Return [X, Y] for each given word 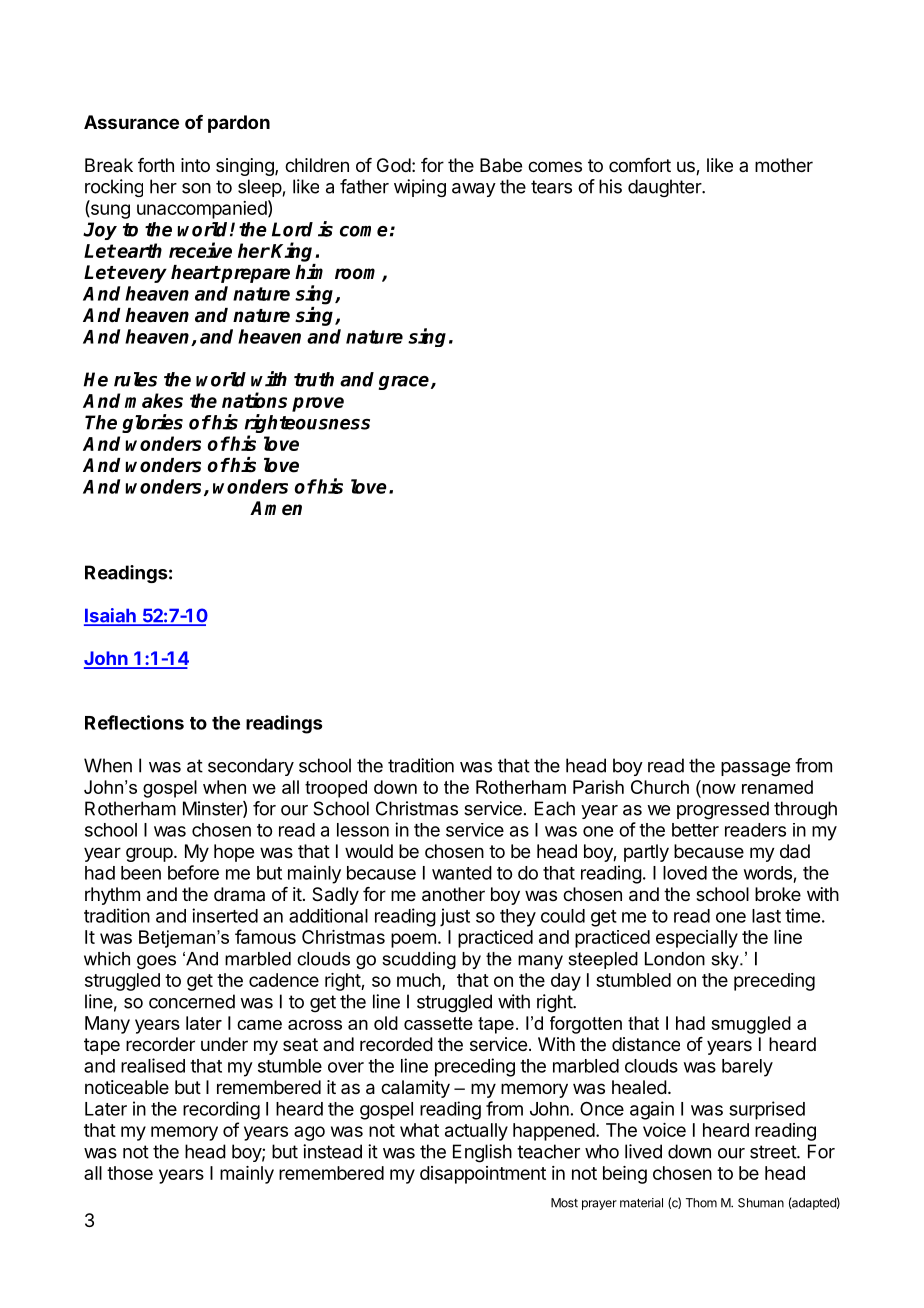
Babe [501, 165]
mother [784, 165]
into [195, 165]
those [130, 1173]
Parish [598, 787]
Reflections [134, 722]
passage [755, 769]
